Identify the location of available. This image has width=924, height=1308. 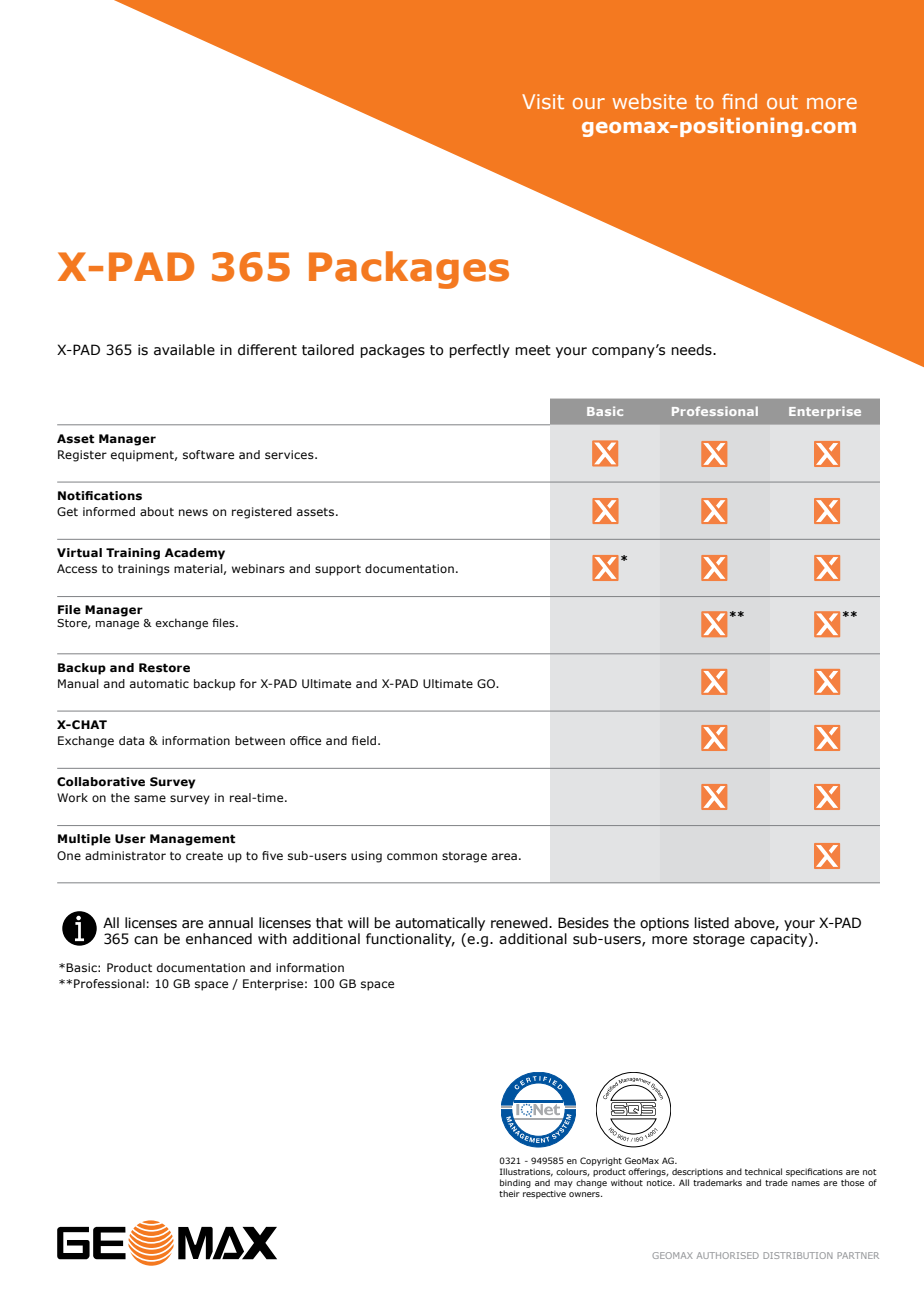
(184, 350).
